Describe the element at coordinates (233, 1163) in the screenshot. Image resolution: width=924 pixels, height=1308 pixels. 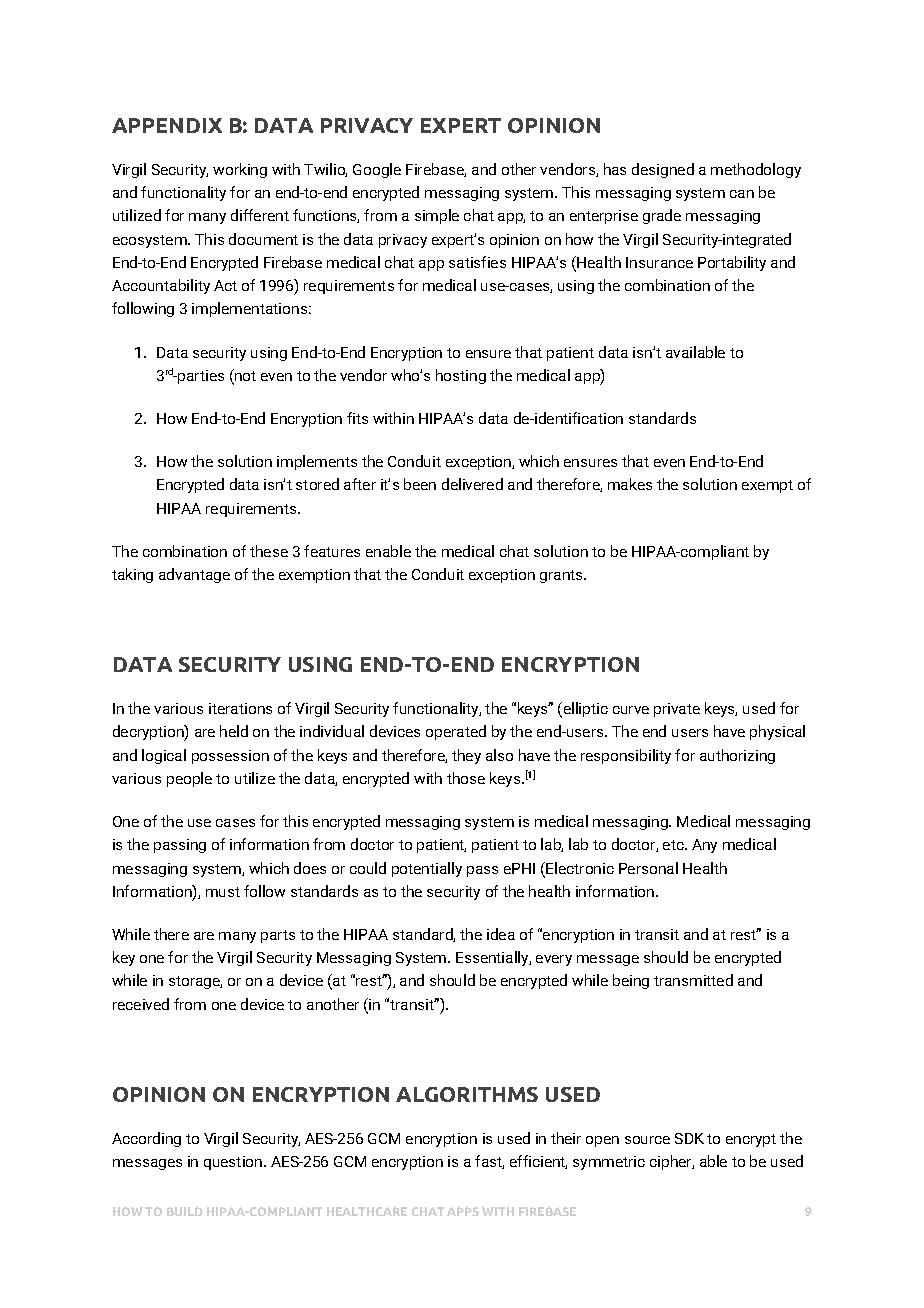
I see `question` at that location.
